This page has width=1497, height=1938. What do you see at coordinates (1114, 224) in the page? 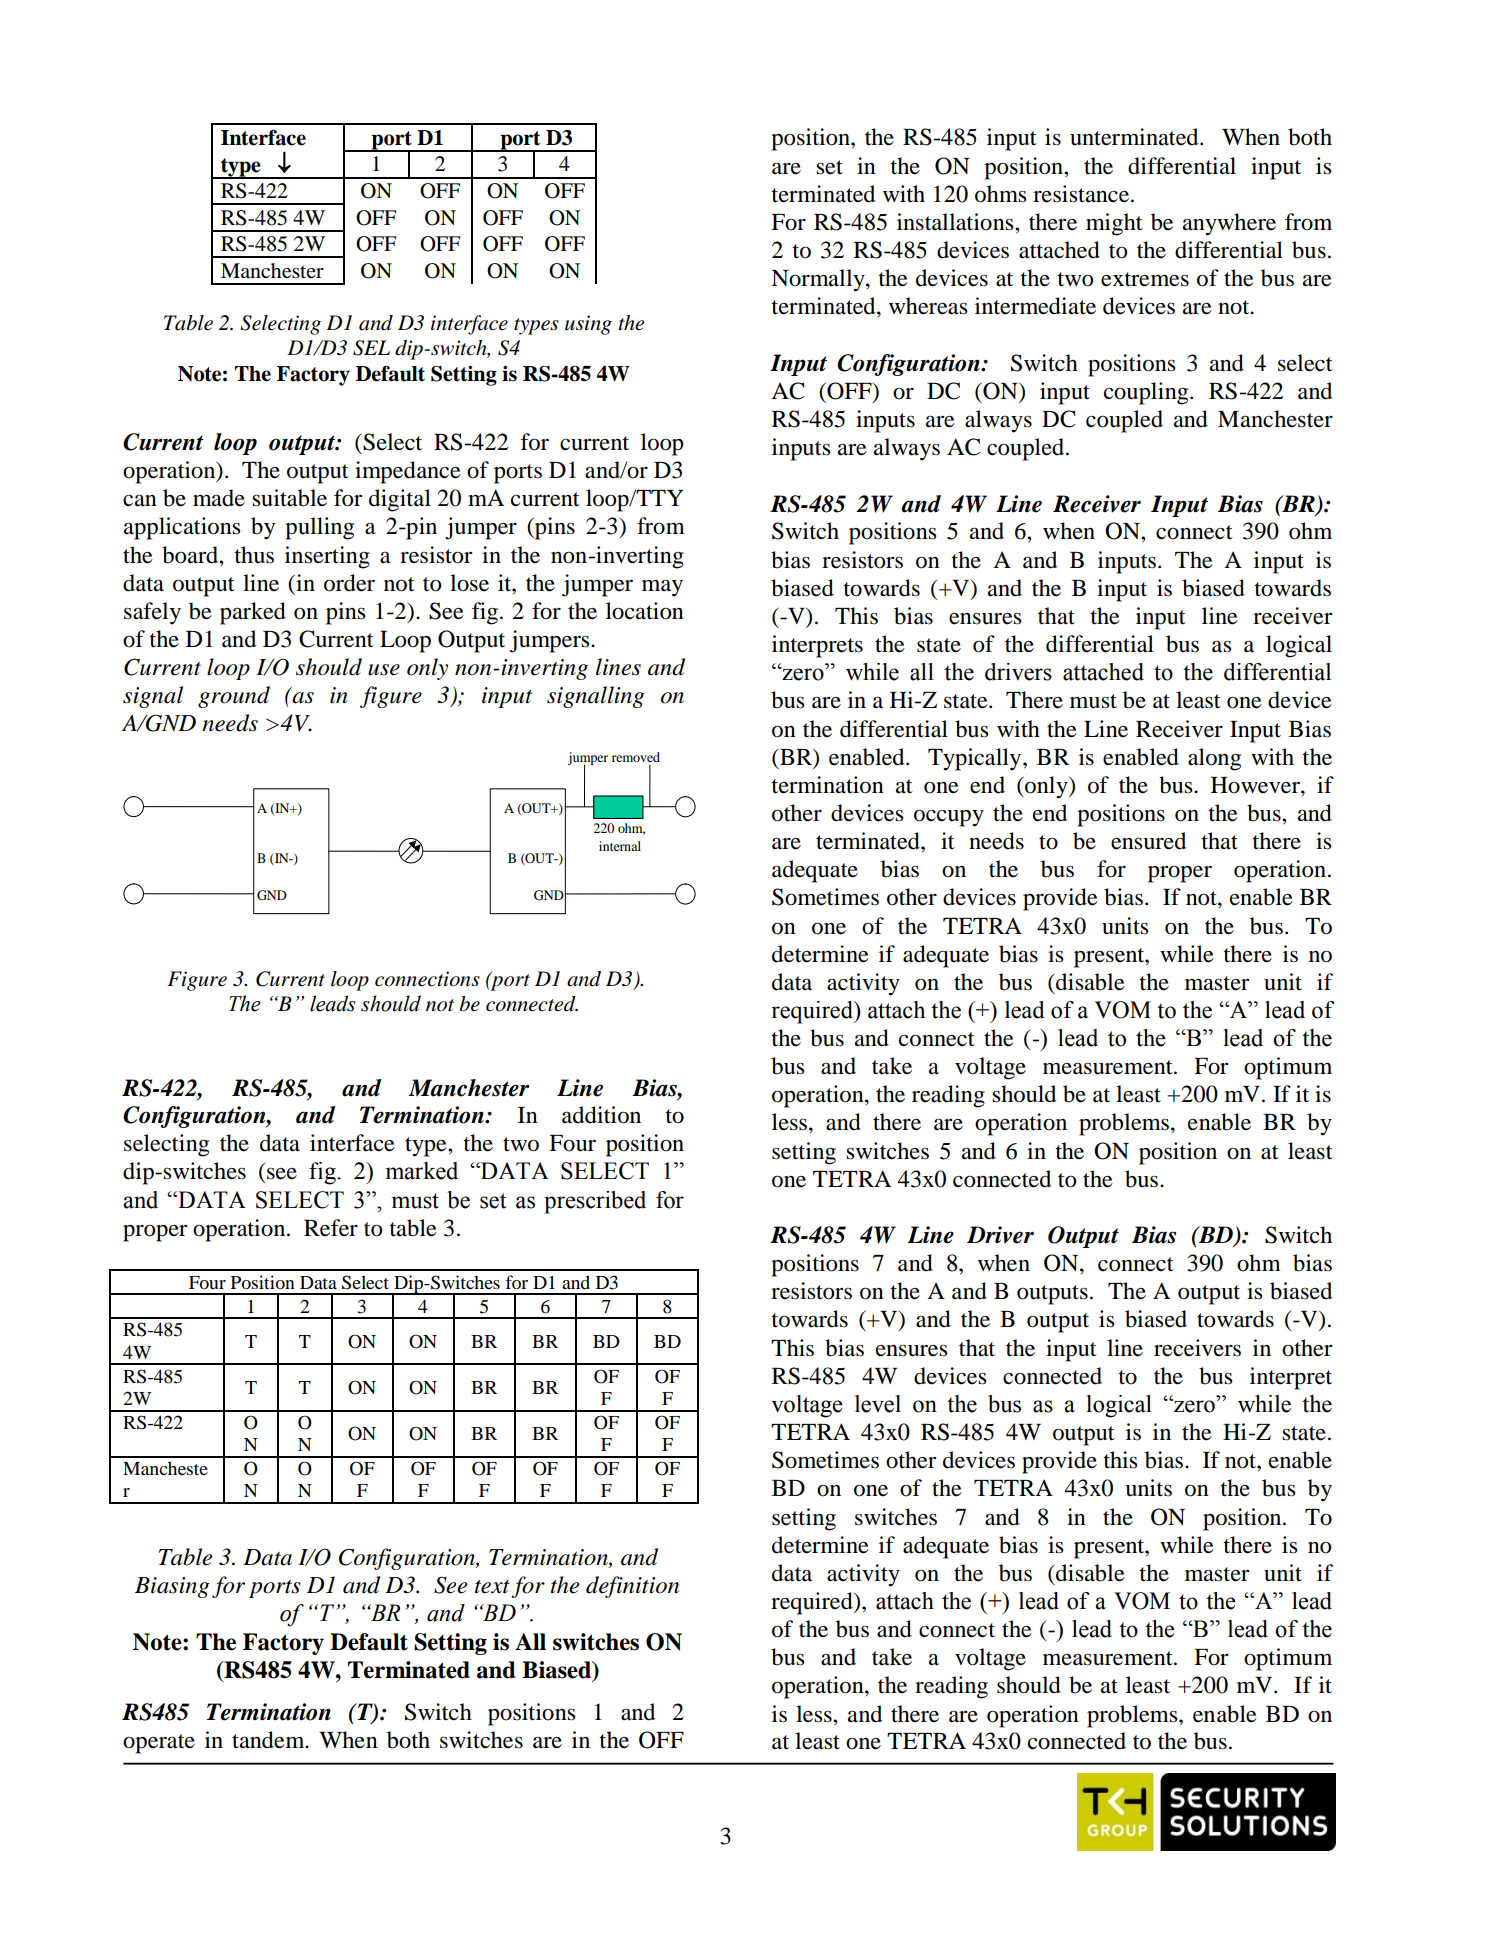
I see `might` at bounding box center [1114, 224].
